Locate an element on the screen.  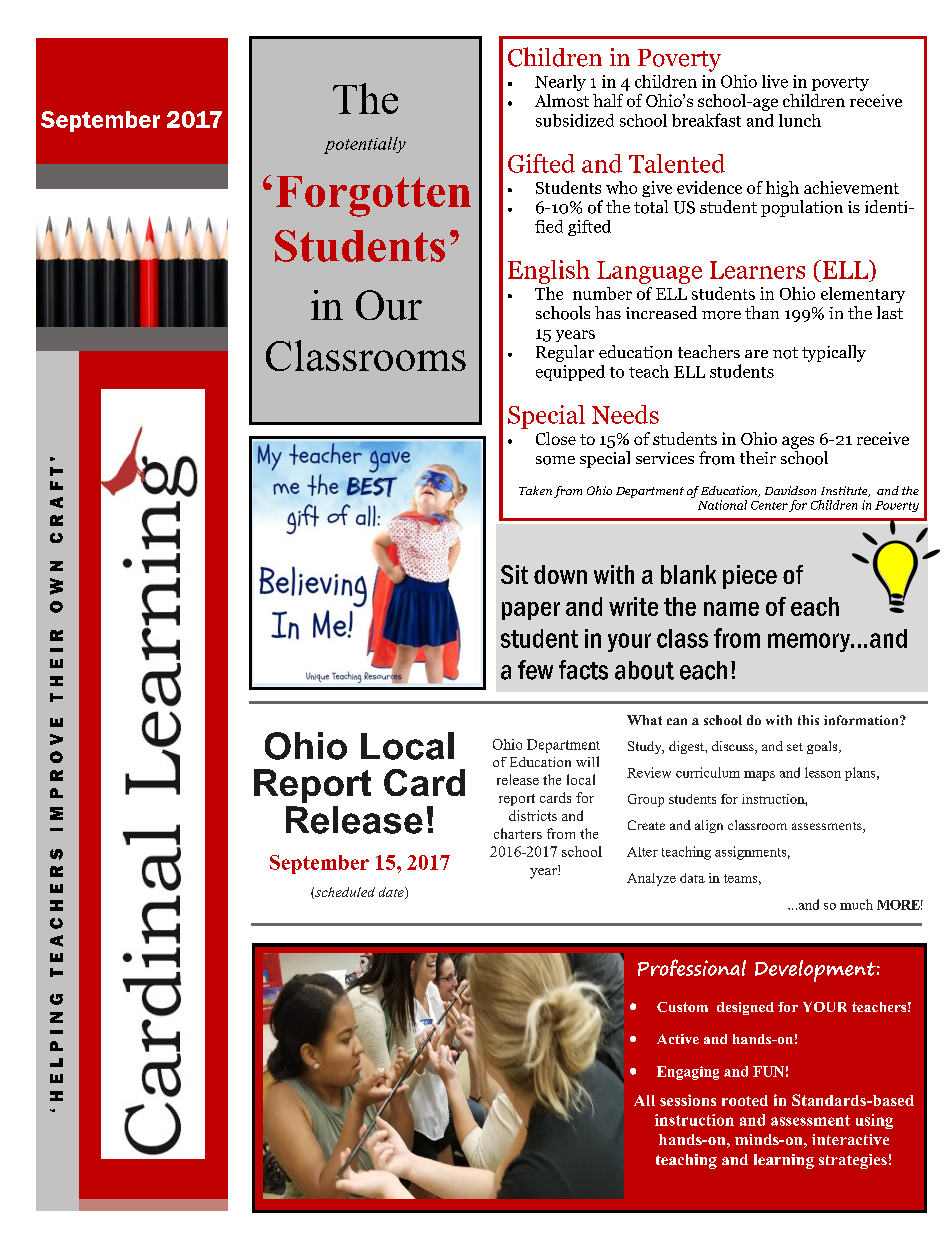
potentially is located at coordinates (365, 145).
